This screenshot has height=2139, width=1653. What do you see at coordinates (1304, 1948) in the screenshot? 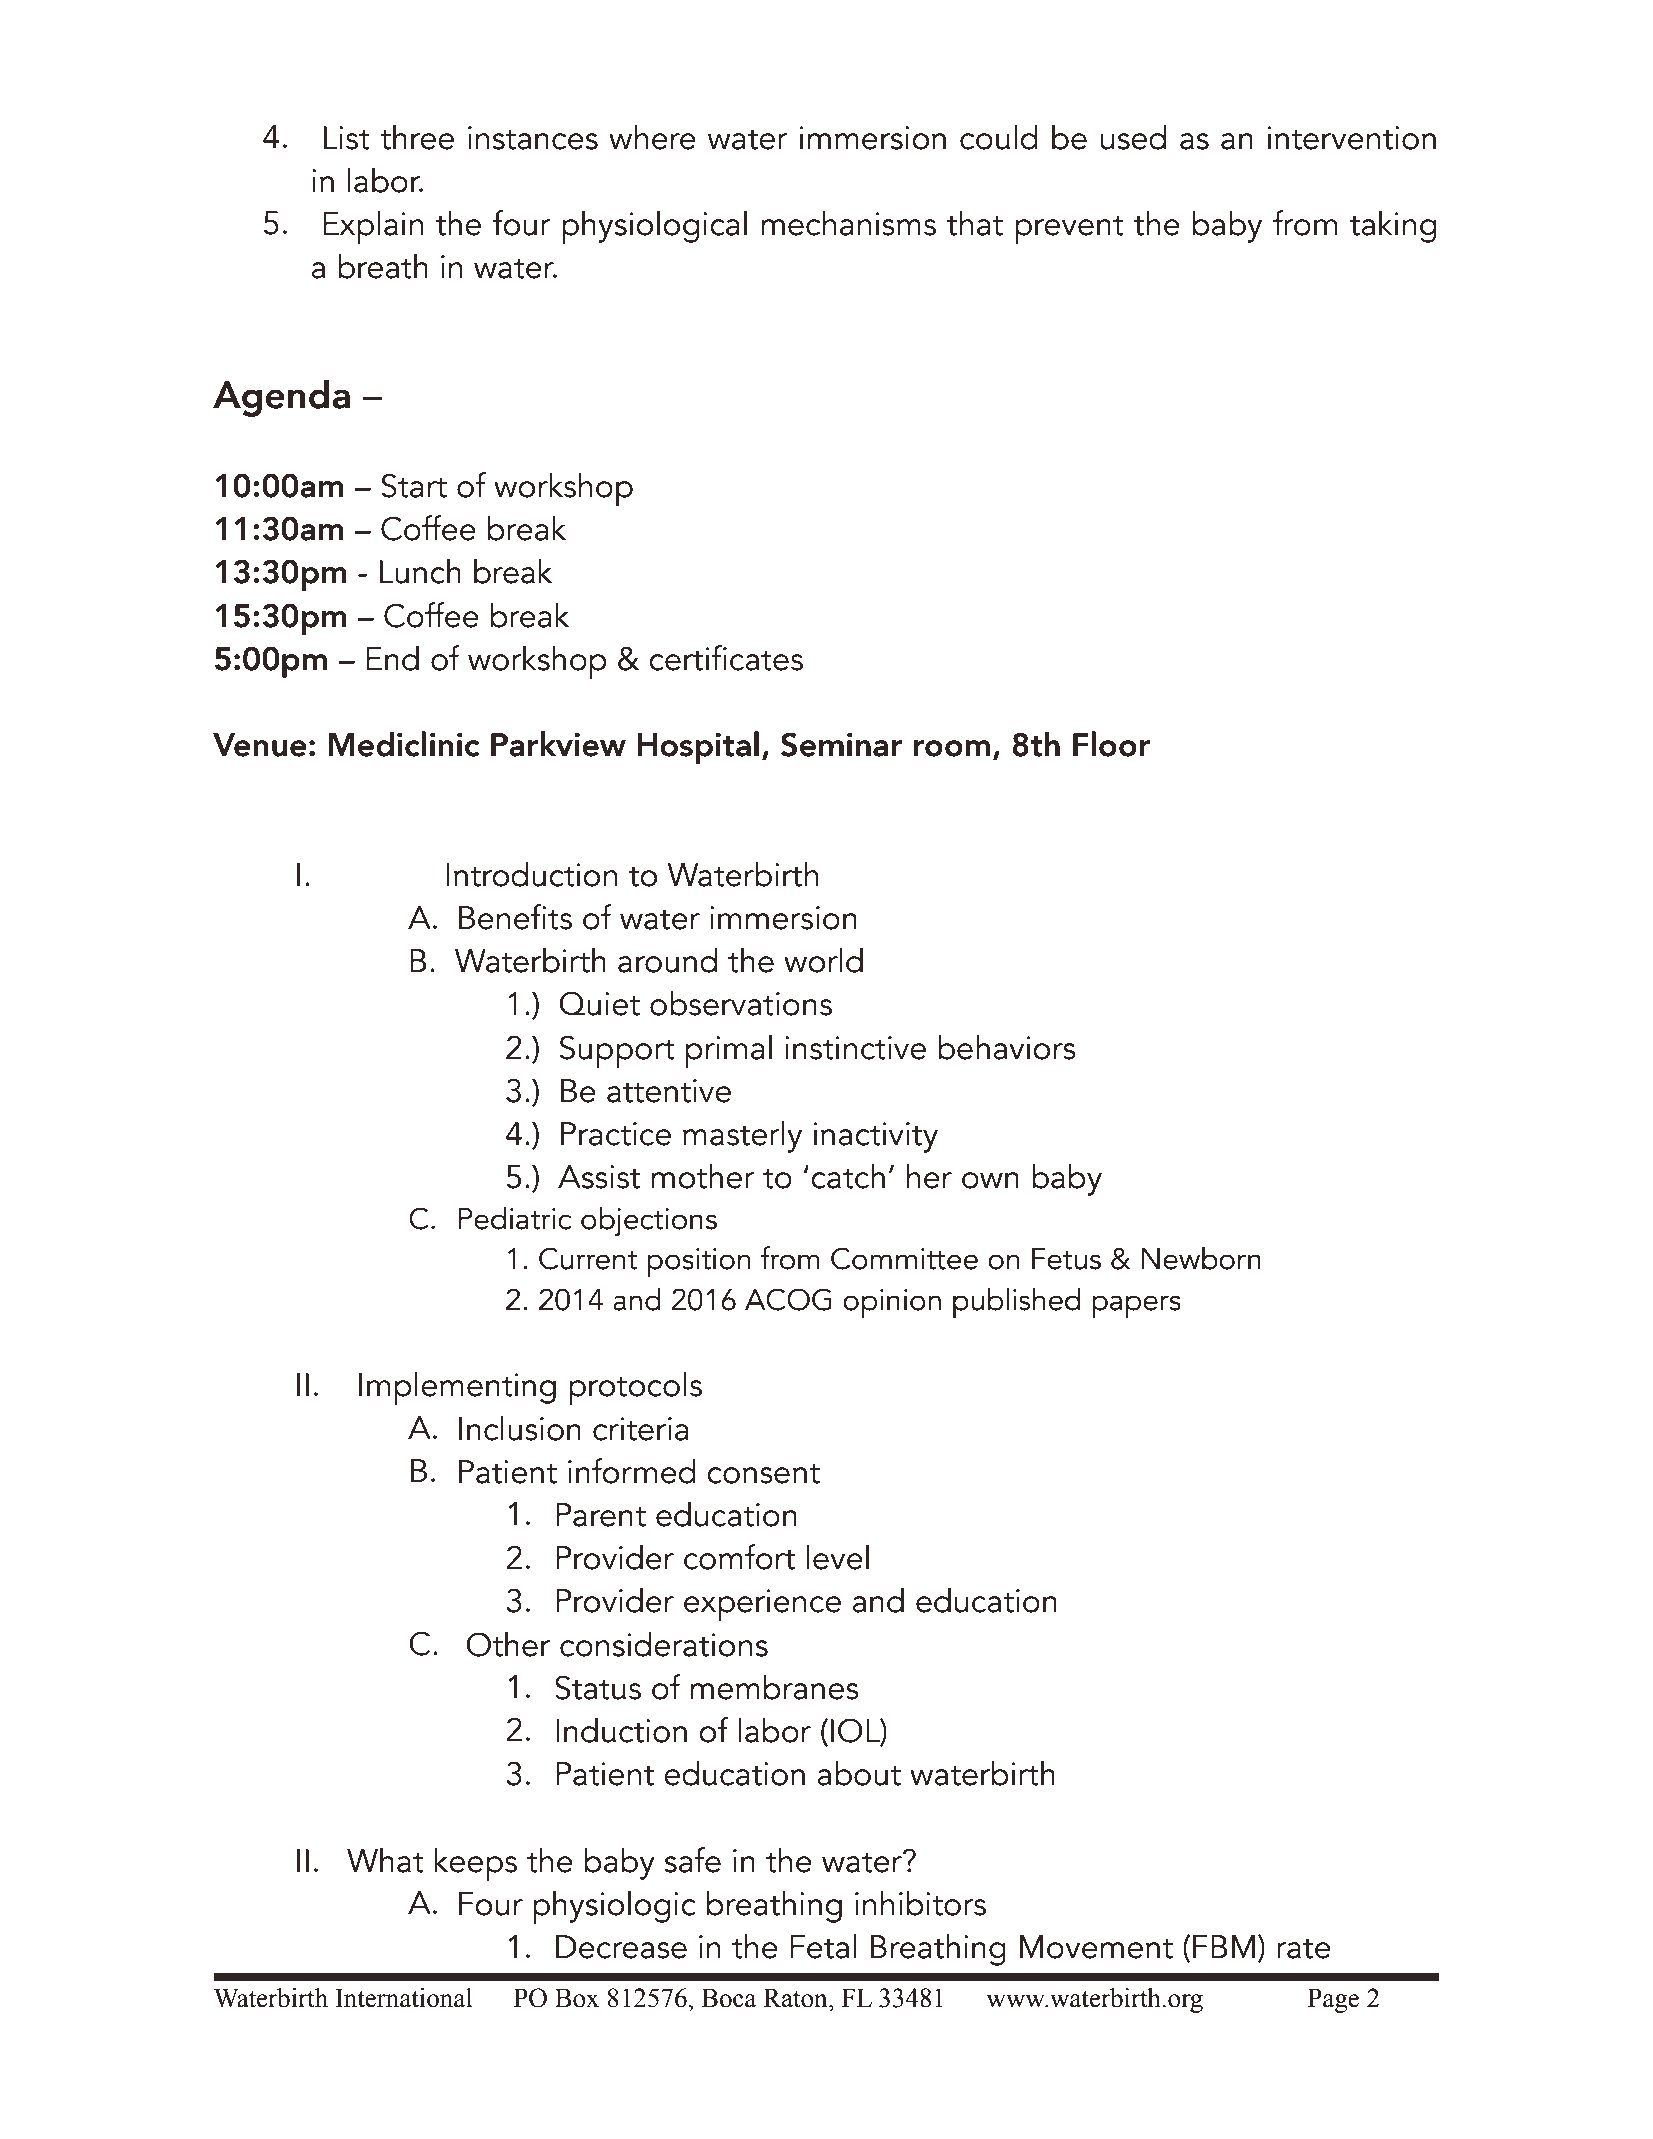
I see `rate` at bounding box center [1304, 1948].
